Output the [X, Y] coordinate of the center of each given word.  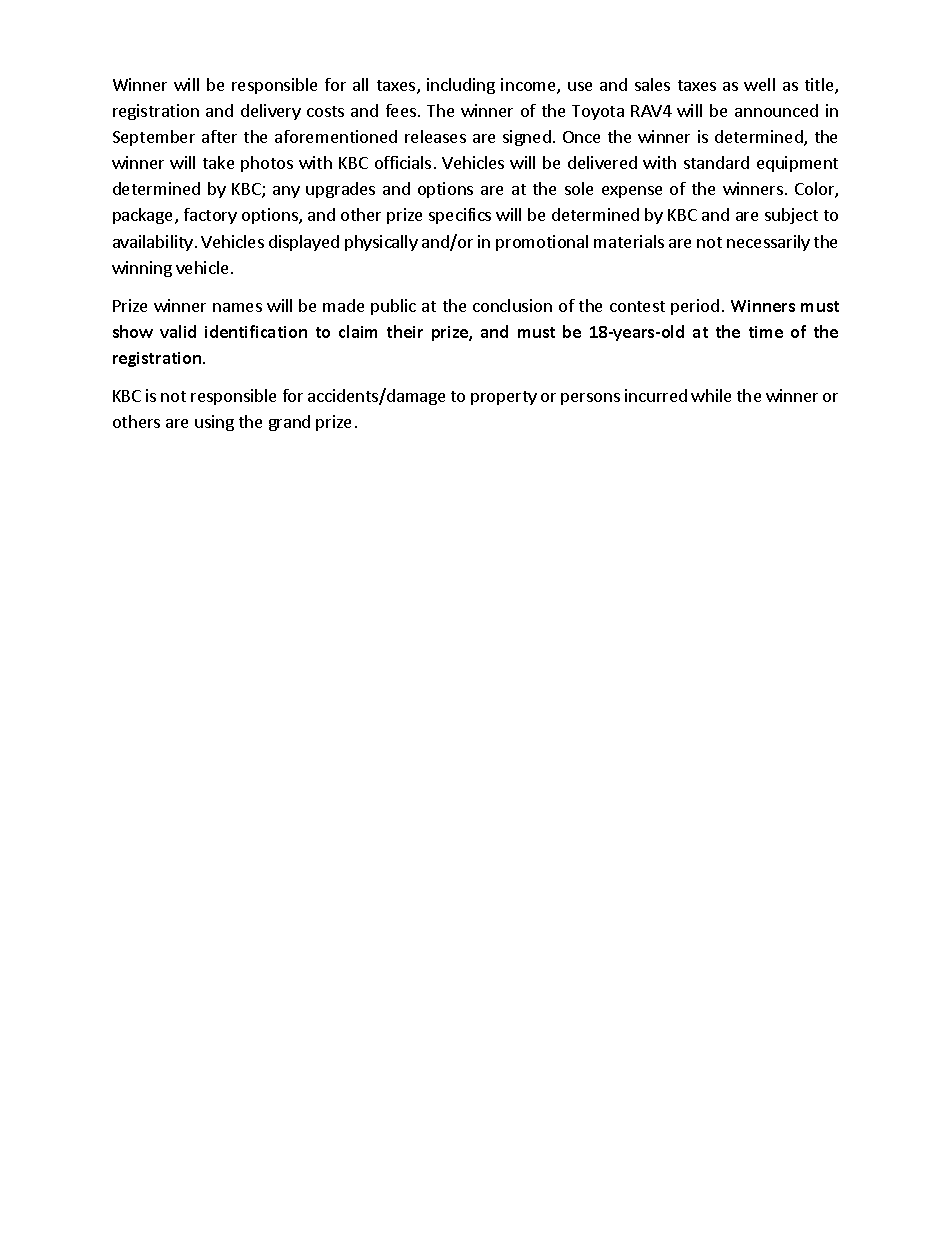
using [214, 423]
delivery [271, 112]
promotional [542, 243]
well [759, 84]
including [461, 86]
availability [153, 243]
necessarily [768, 243]
